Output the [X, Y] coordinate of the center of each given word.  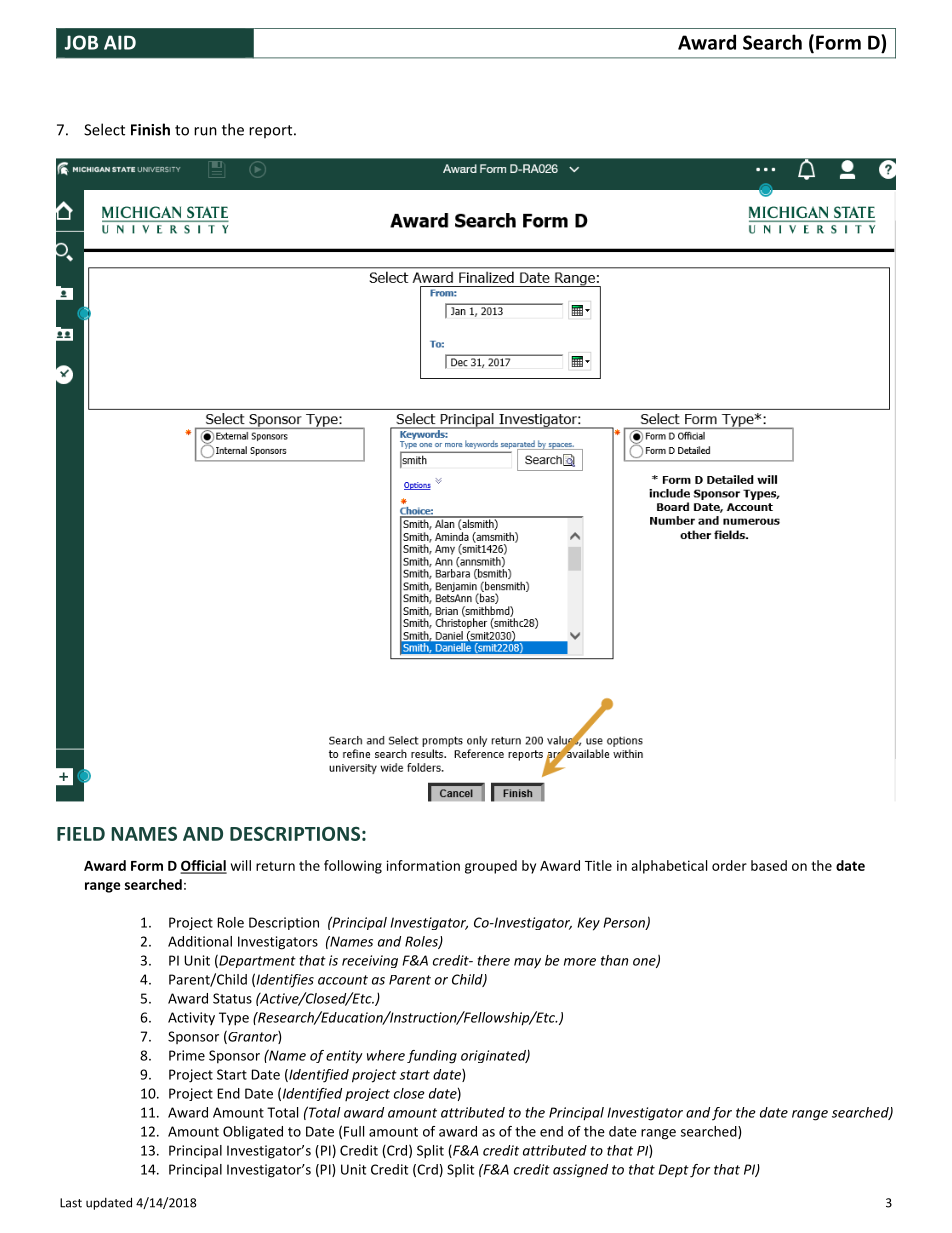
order [729, 865]
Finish [150, 129]
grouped [491, 867]
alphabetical [669, 867]
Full [354, 1131]
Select [104, 129]
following [353, 867]
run [205, 131]
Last [71, 1203]
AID [120, 42]
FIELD [81, 834]
